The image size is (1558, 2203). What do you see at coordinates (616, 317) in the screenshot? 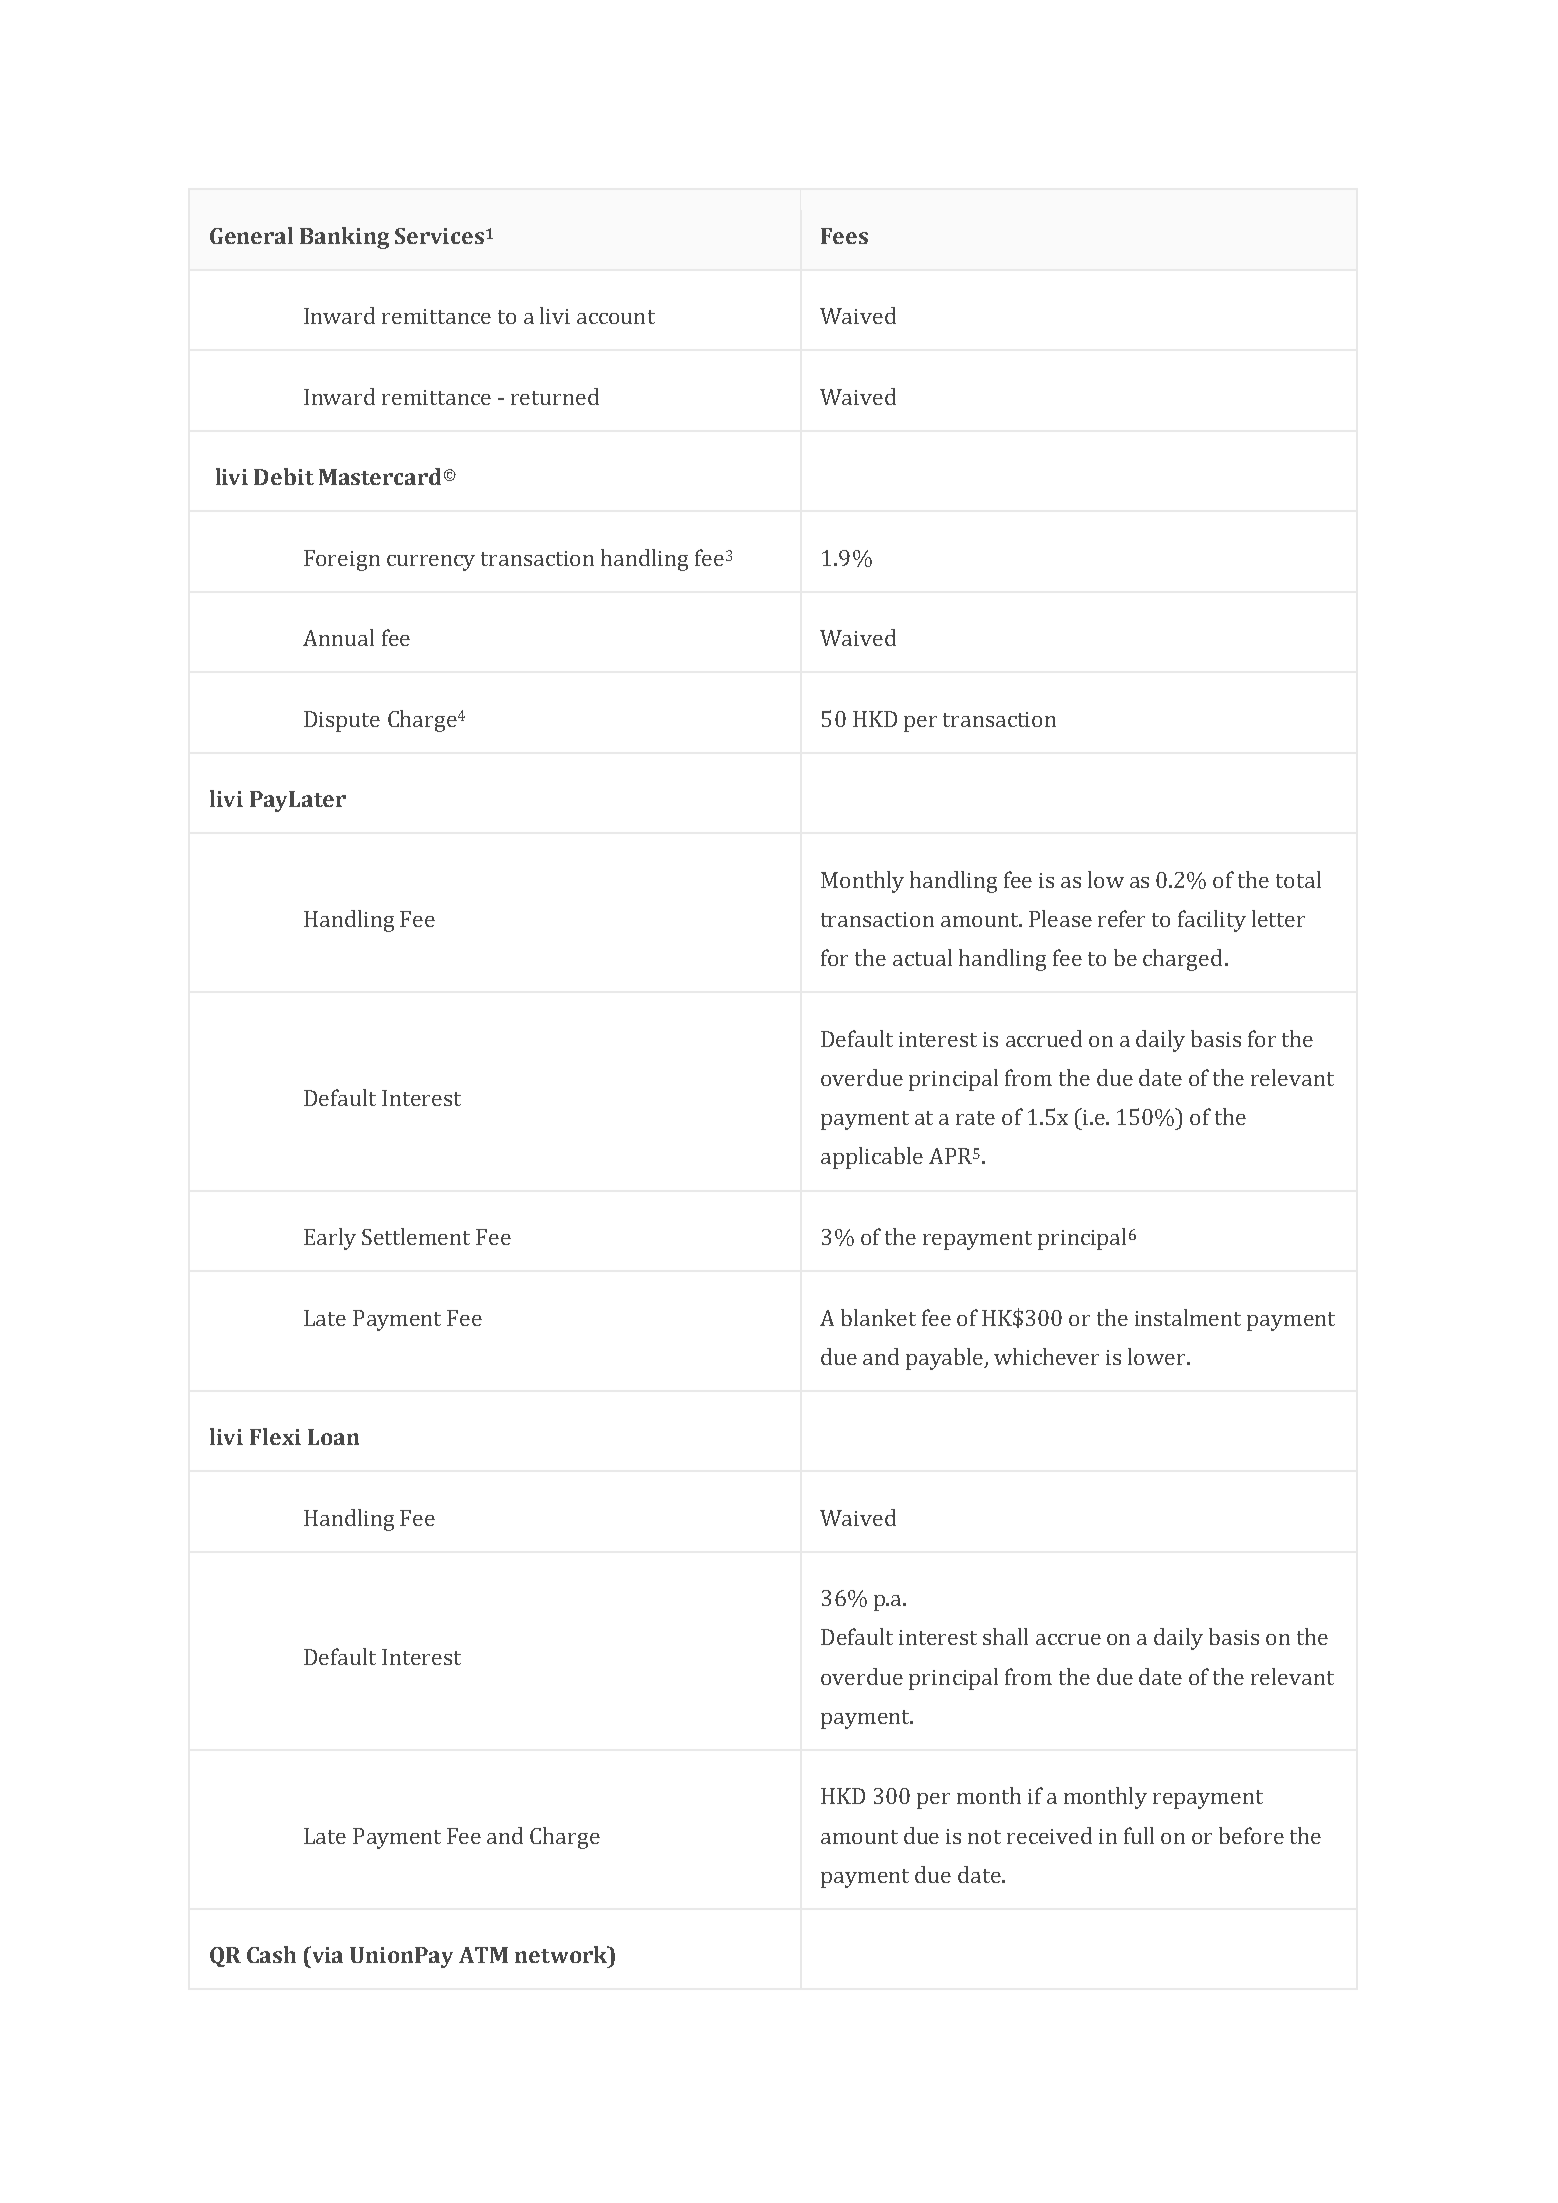
I see `account` at bounding box center [616, 317].
